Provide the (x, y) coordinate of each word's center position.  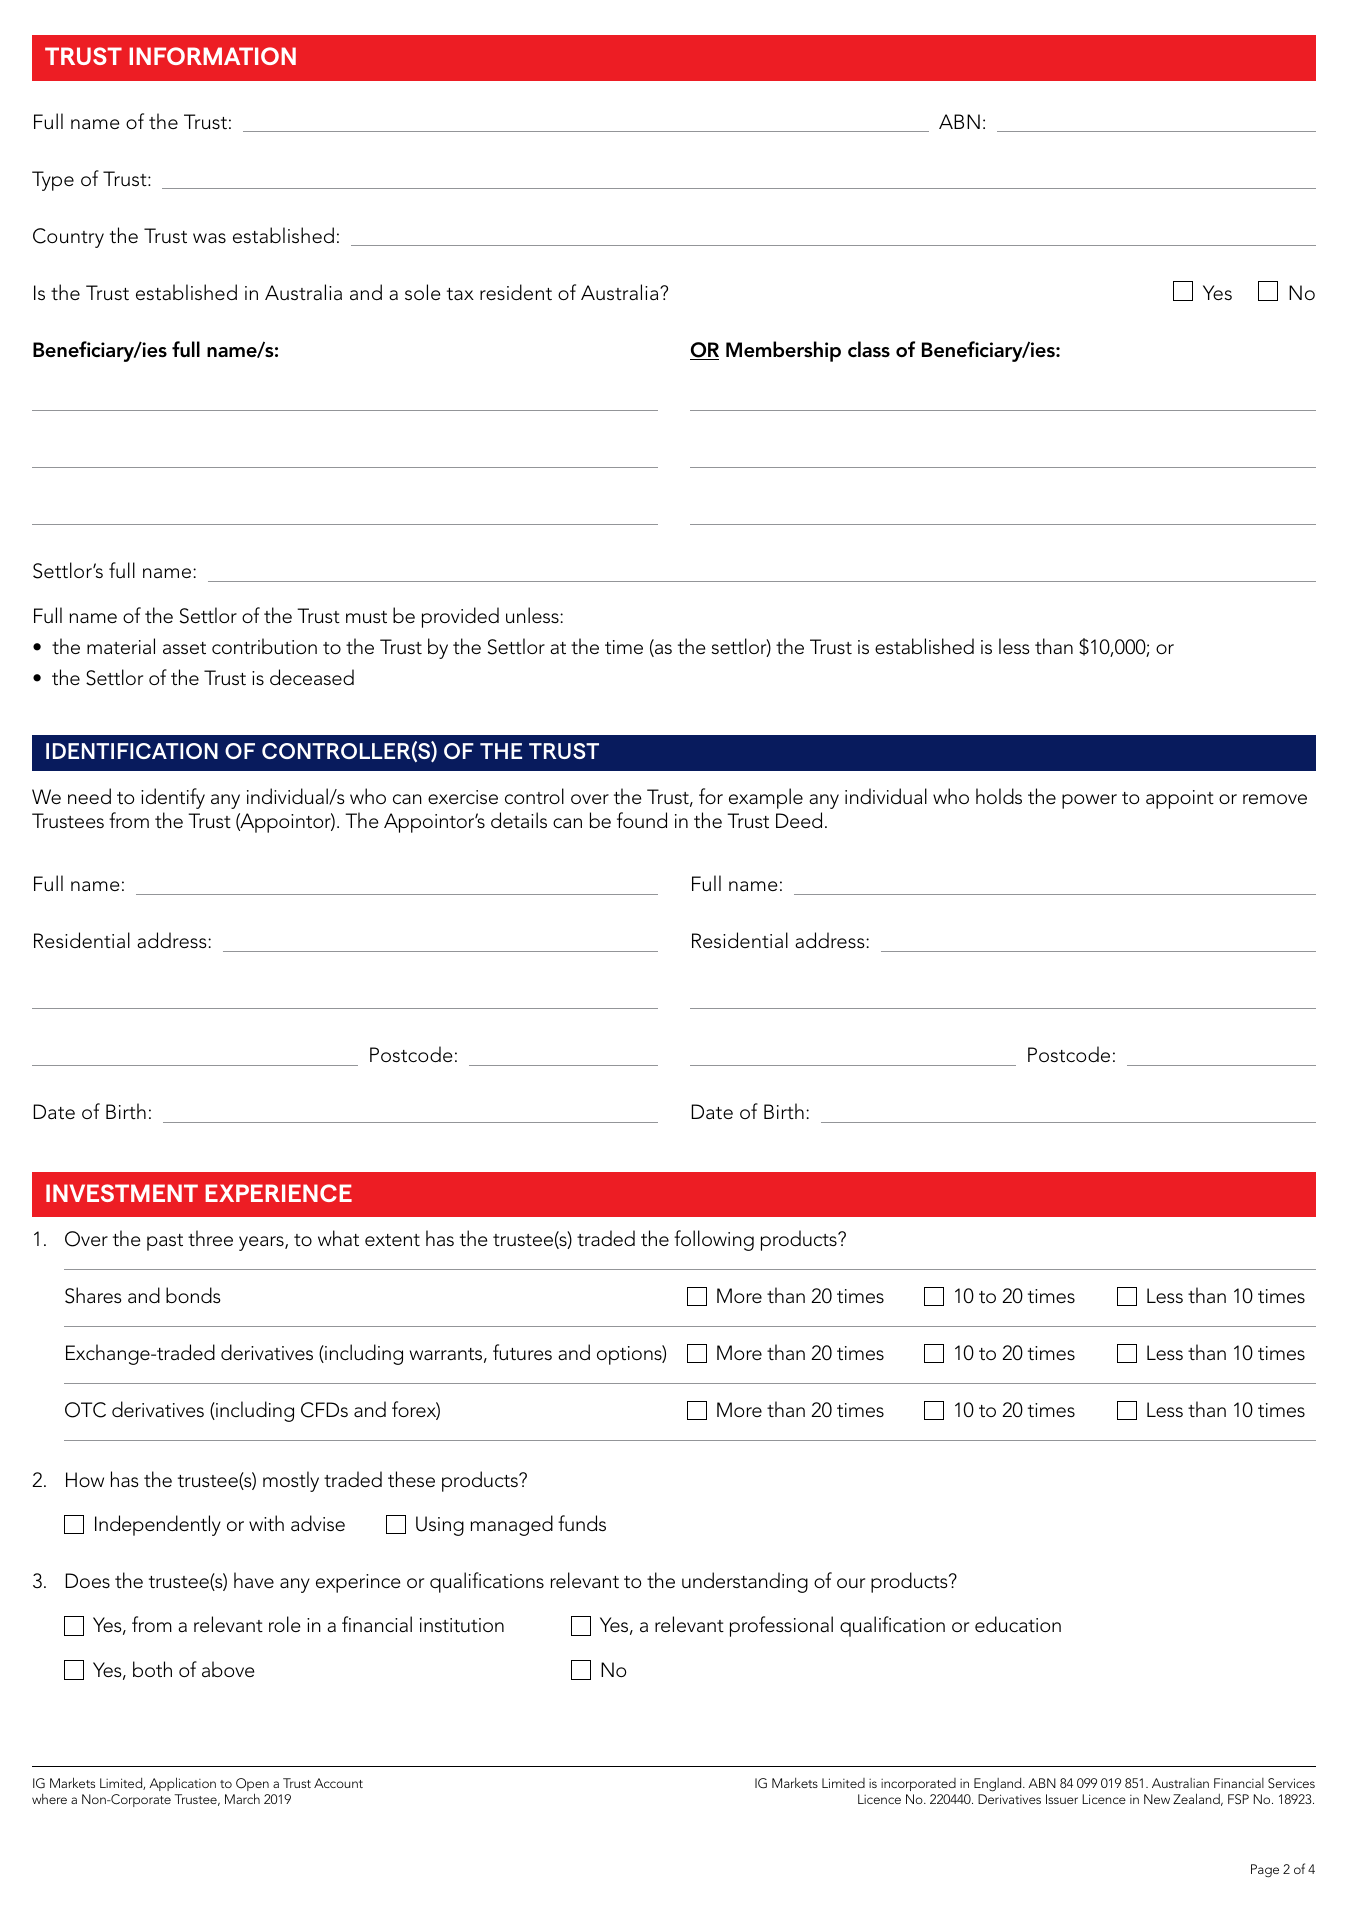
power (1089, 801)
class (869, 349)
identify (173, 798)
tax (460, 294)
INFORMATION (212, 56)
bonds (193, 1295)
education (1018, 1624)
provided (460, 617)
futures (522, 1352)
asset (184, 648)
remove (1275, 799)
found (642, 820)
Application (182, 1784)
